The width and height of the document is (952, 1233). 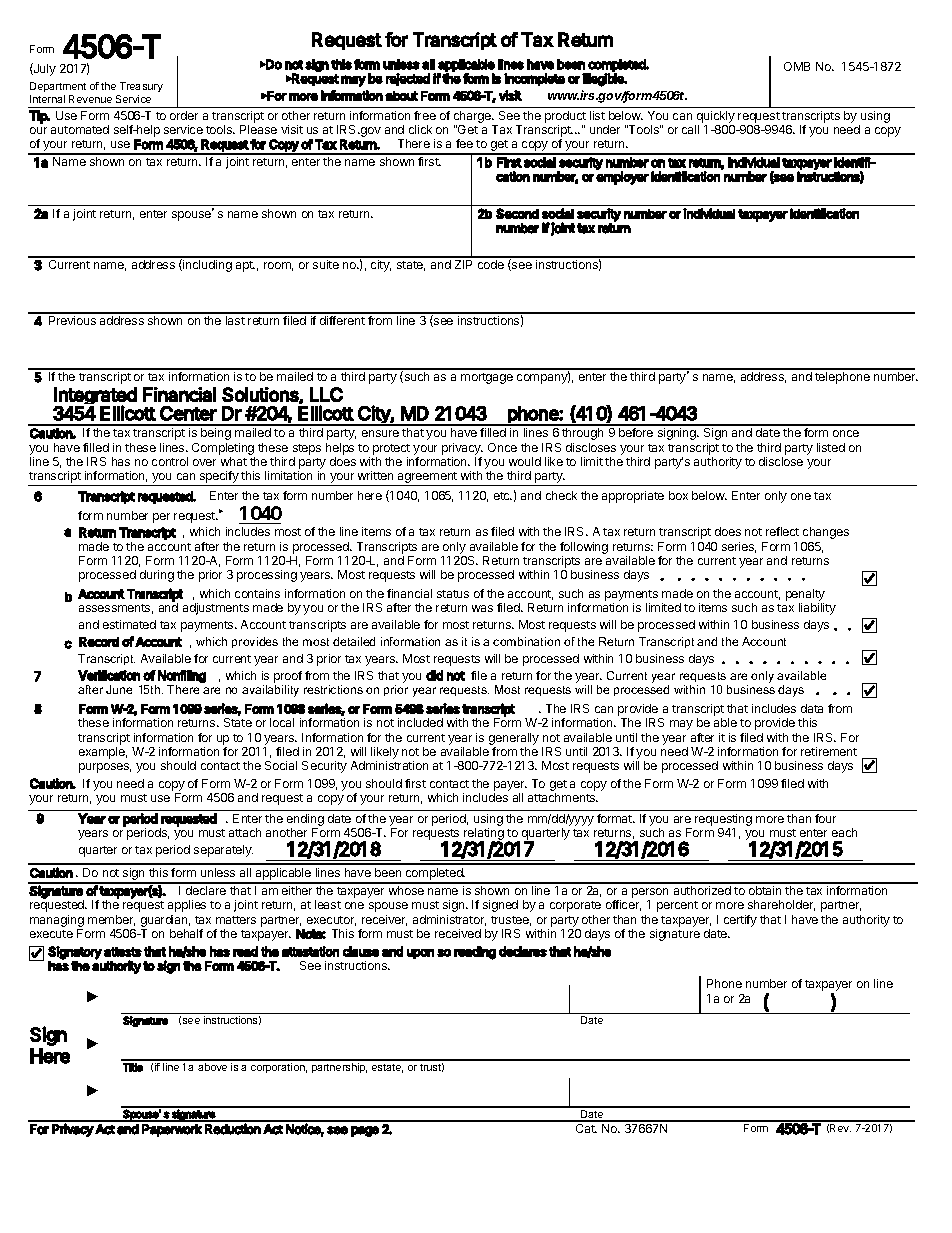 I want to click on status, so click(x=453, y=594).
